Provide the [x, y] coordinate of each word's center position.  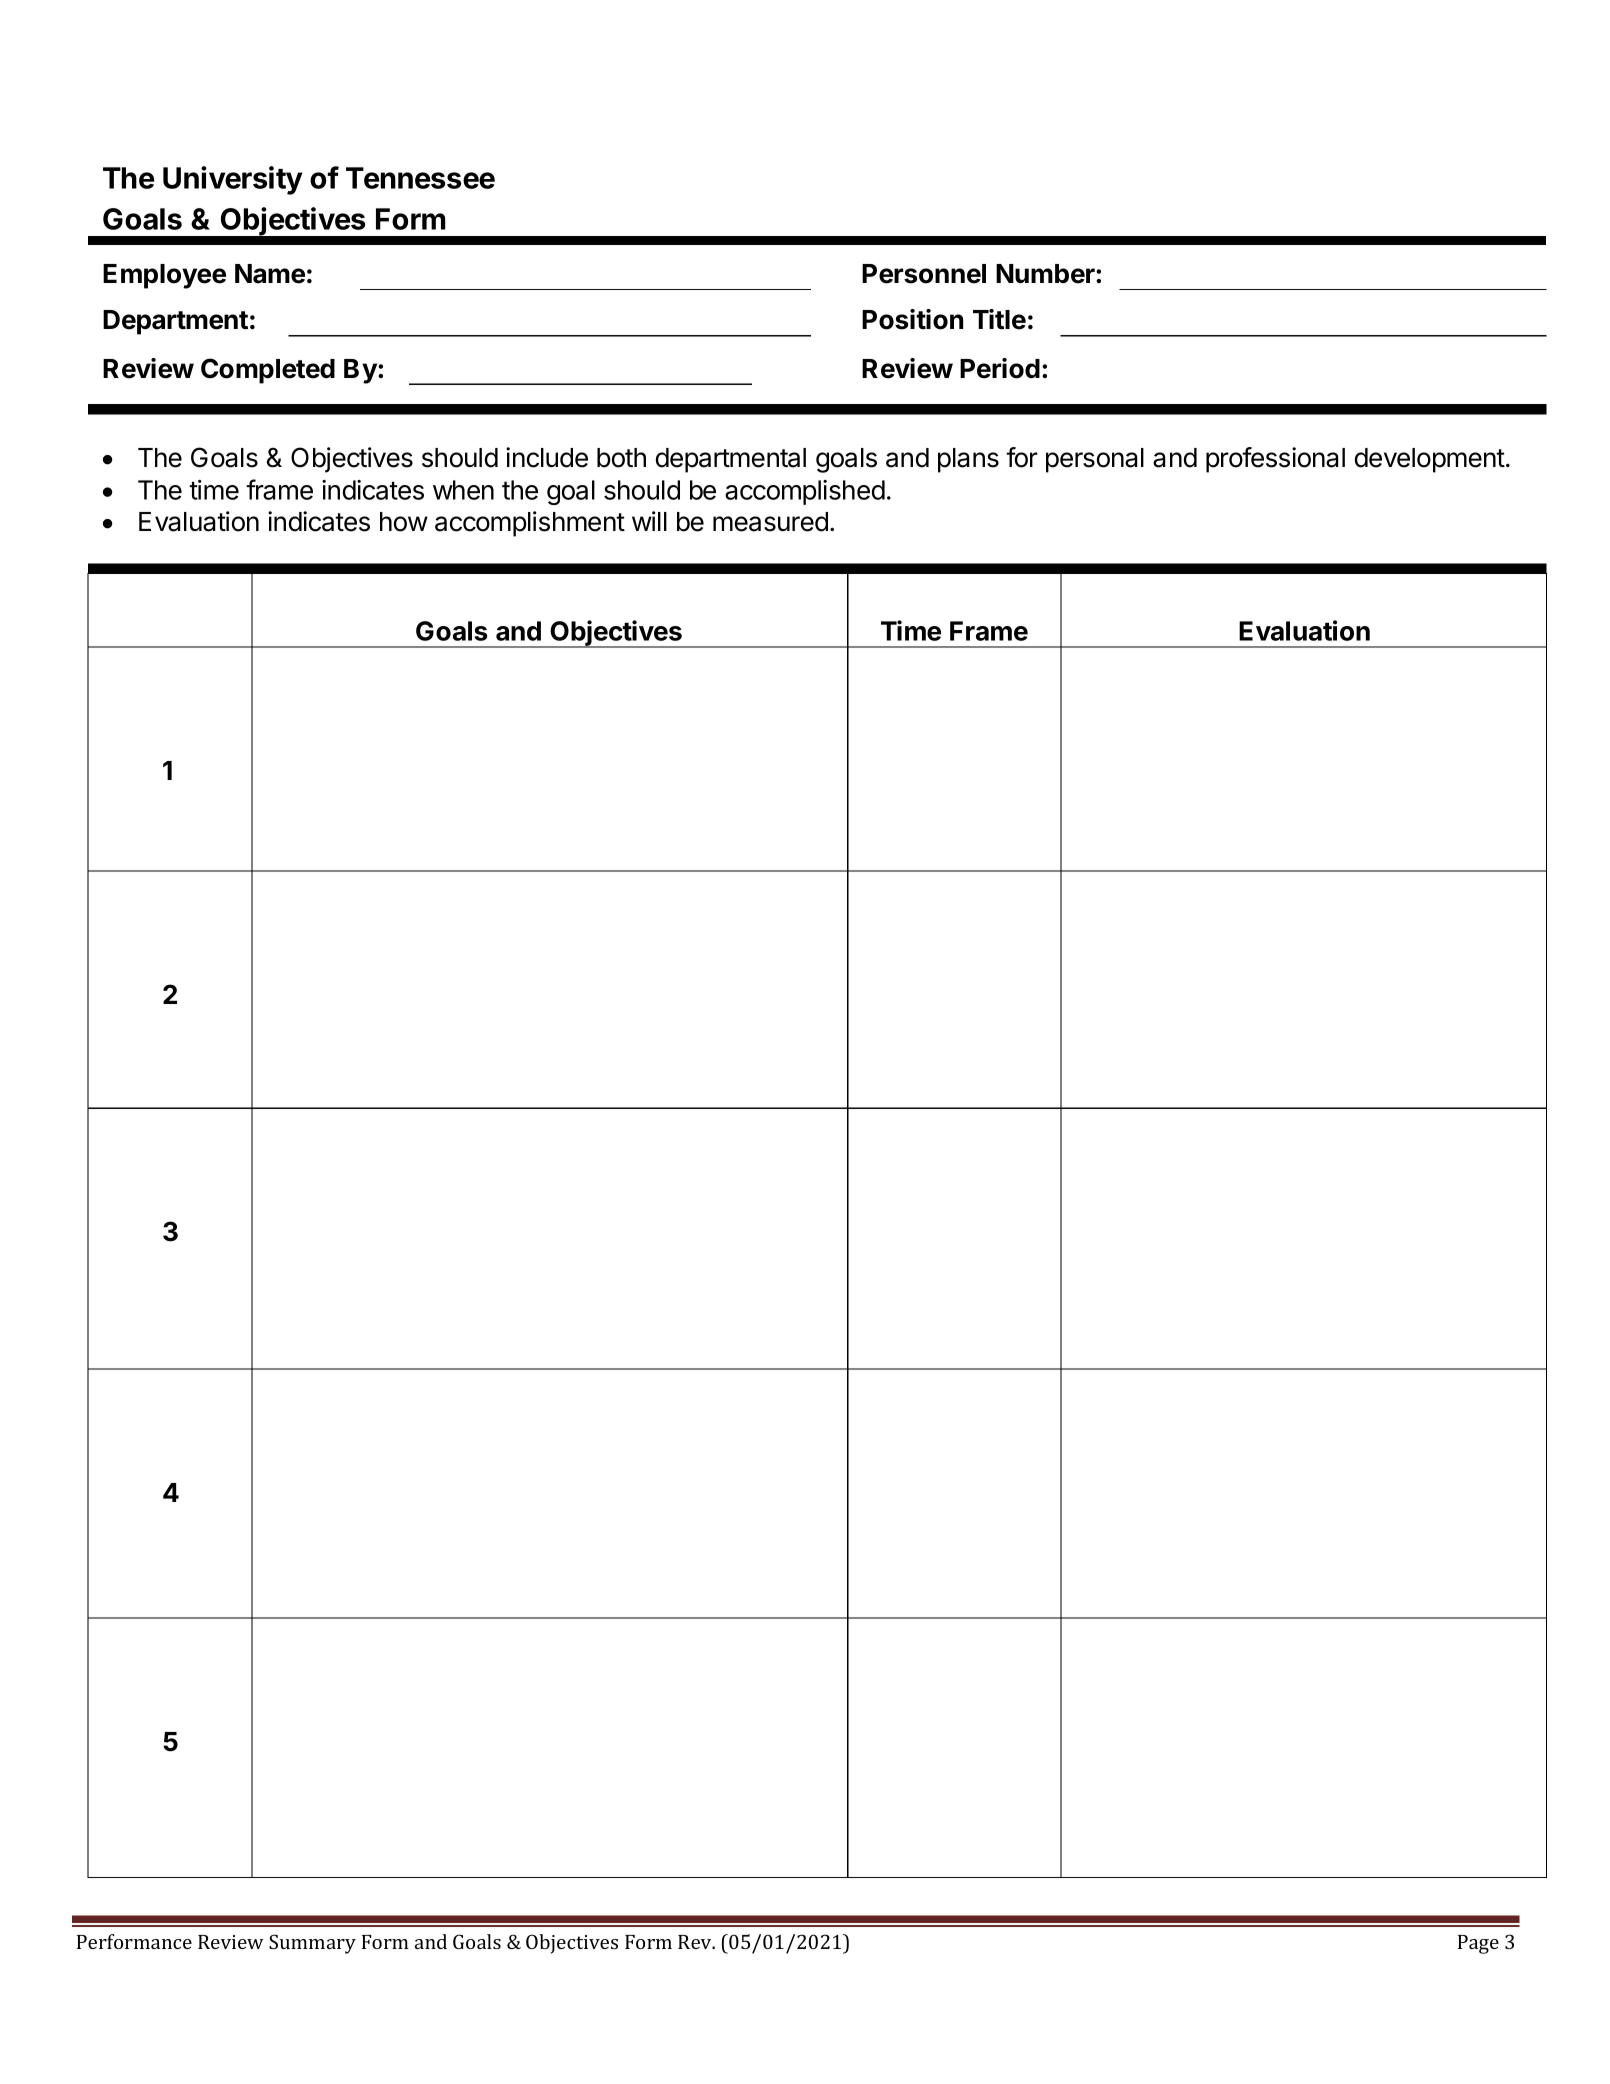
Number [1046, 274]
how [404, 522]
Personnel [924, 274]
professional [1275, 460]
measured [770, 522]
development [1430, 460]
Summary [312, 1944]
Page [1478, 1944]
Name [270, 274]
